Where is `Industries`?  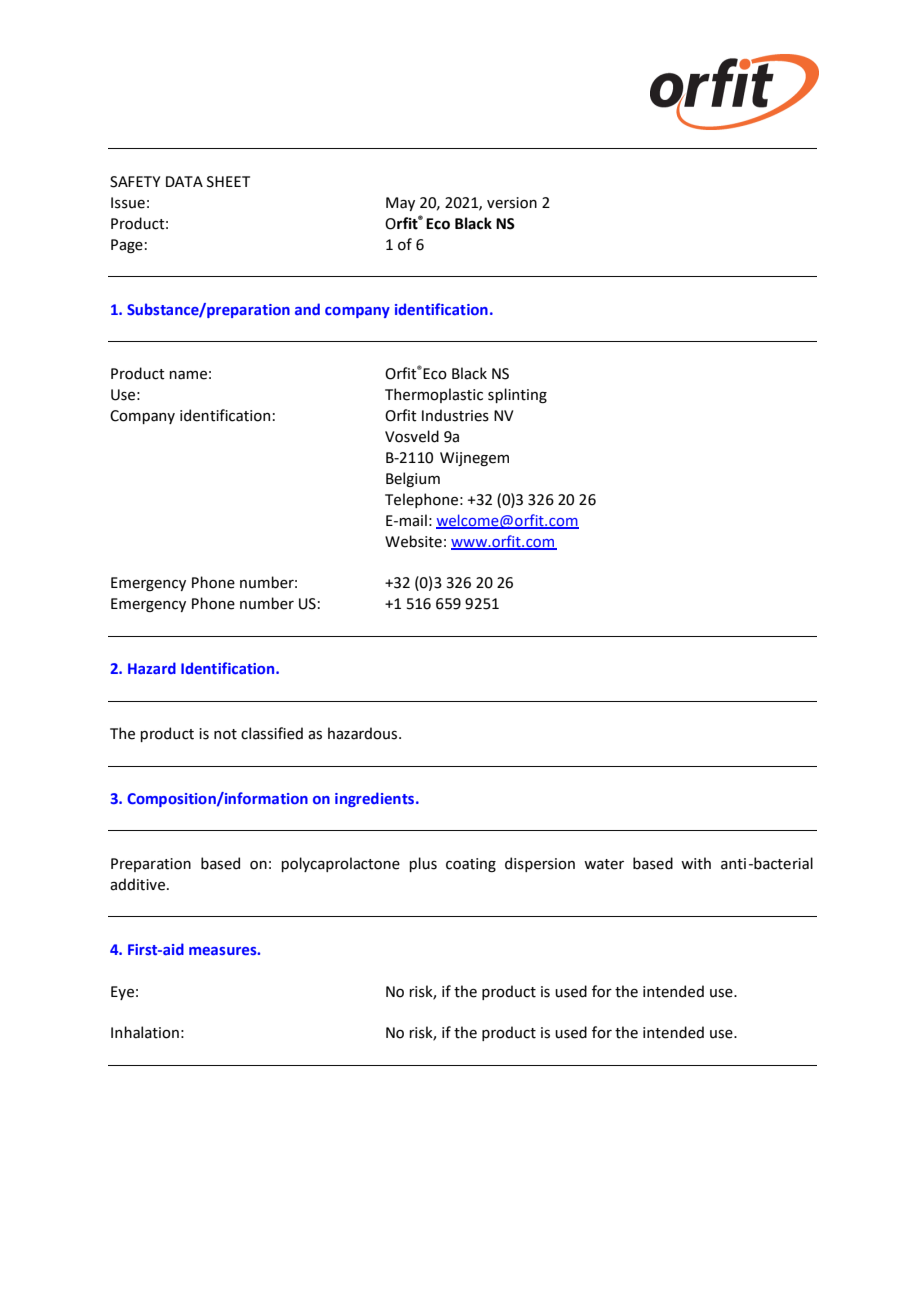
Industries is located at coordinates (455, 415).
